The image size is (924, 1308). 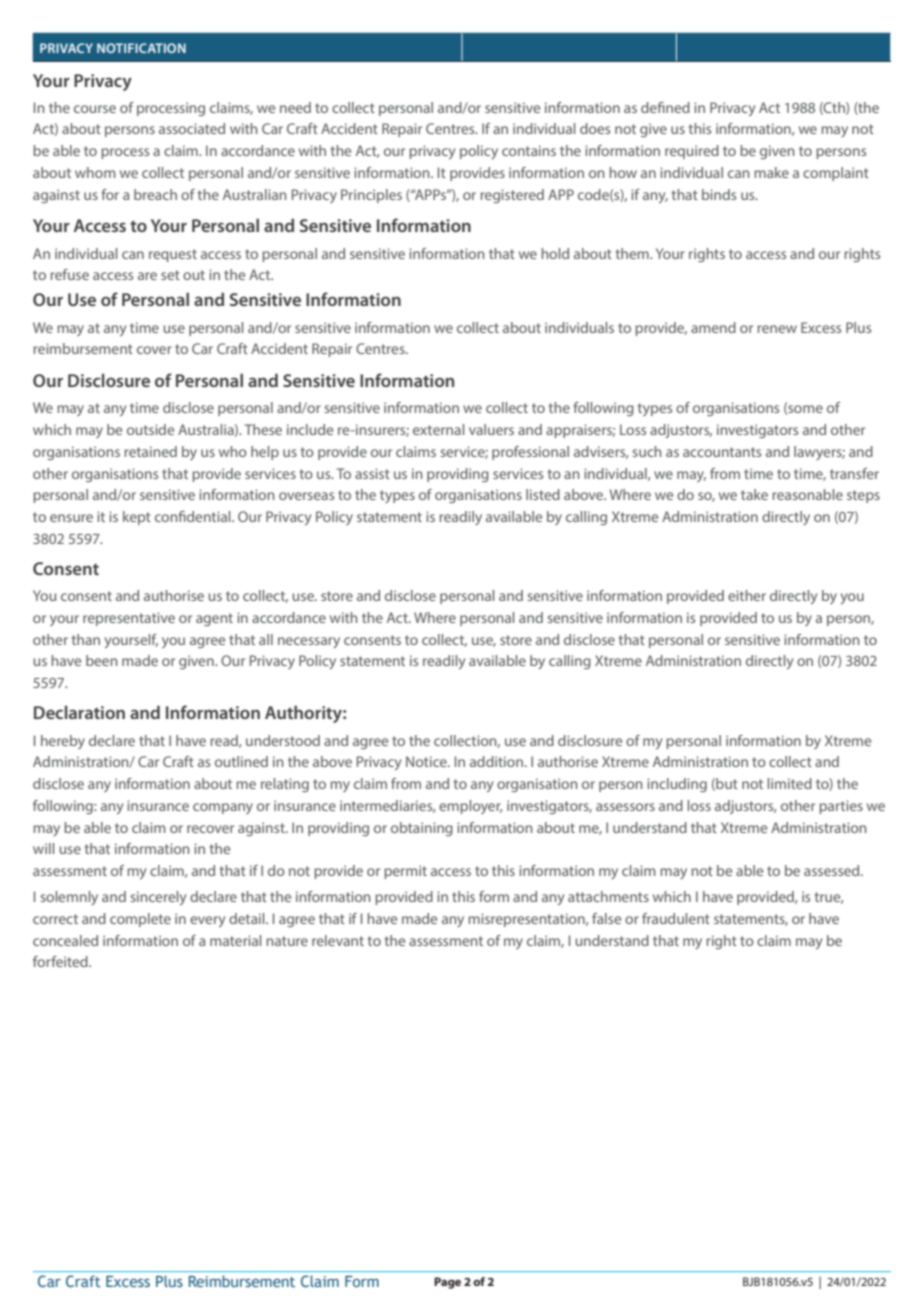 What do you see at coordinates (102, 660) in the document?
I see `been` at bounding box center [102, 660].
